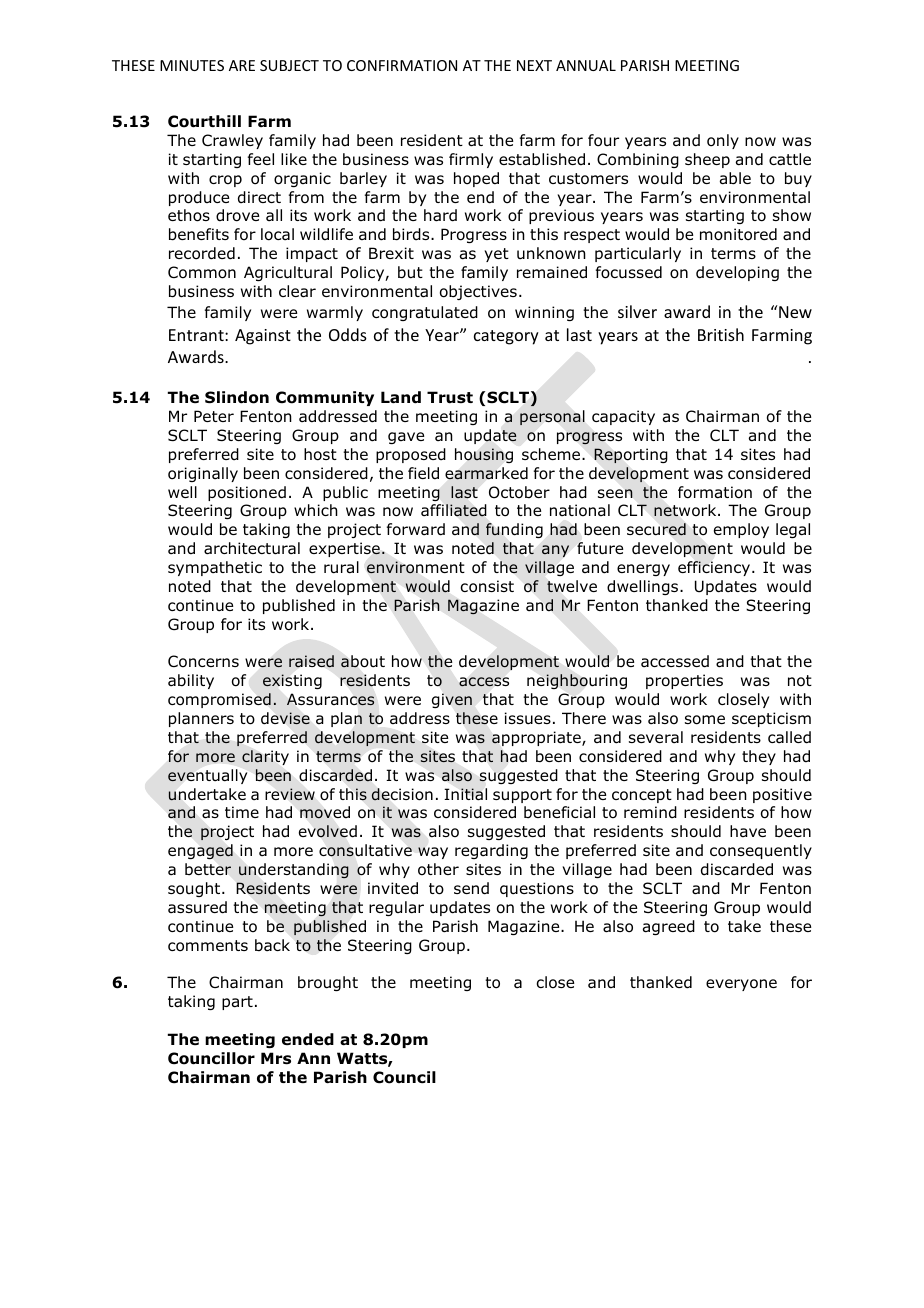 The image size is (924, 1308). Describe the element at coordinates (723, 141) in the image. I see `only` at that location.
